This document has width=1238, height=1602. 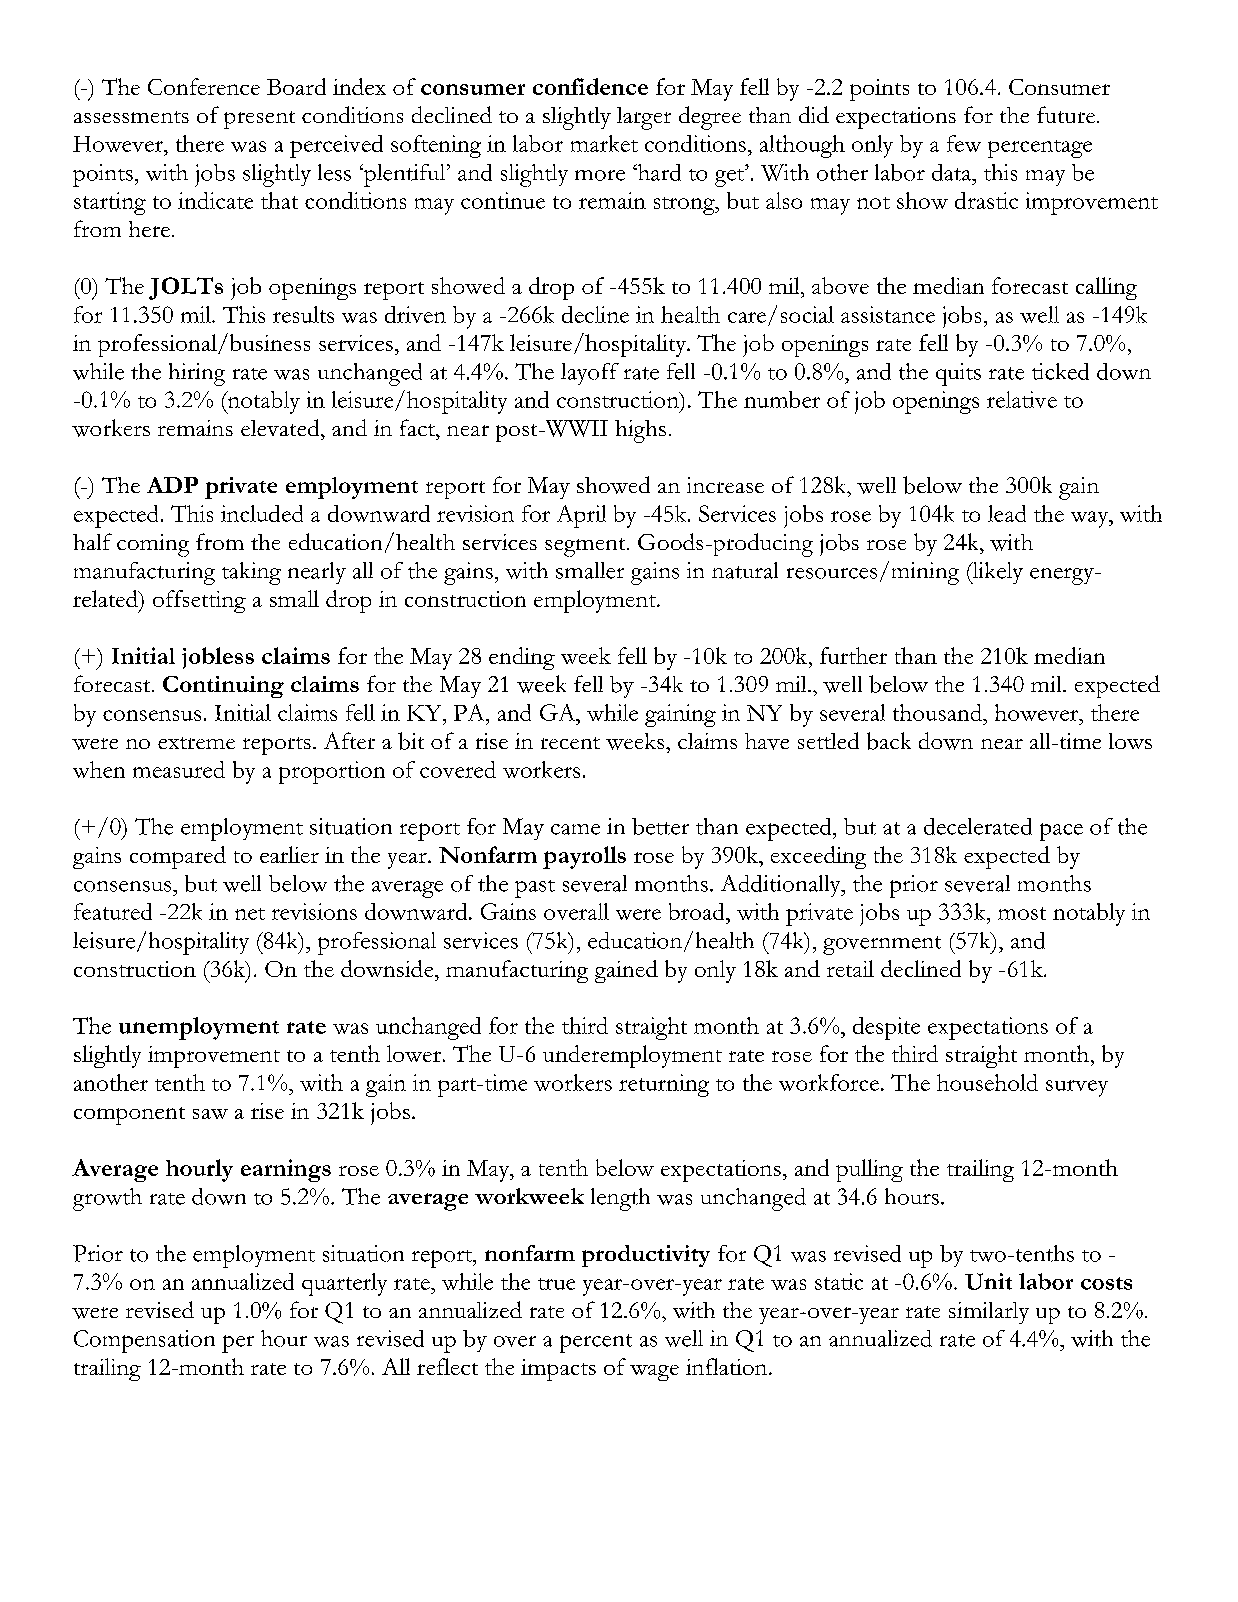 What do you see at coordinates (581, 516) in the document?
I see `April` at bounding box center [581, 516].
